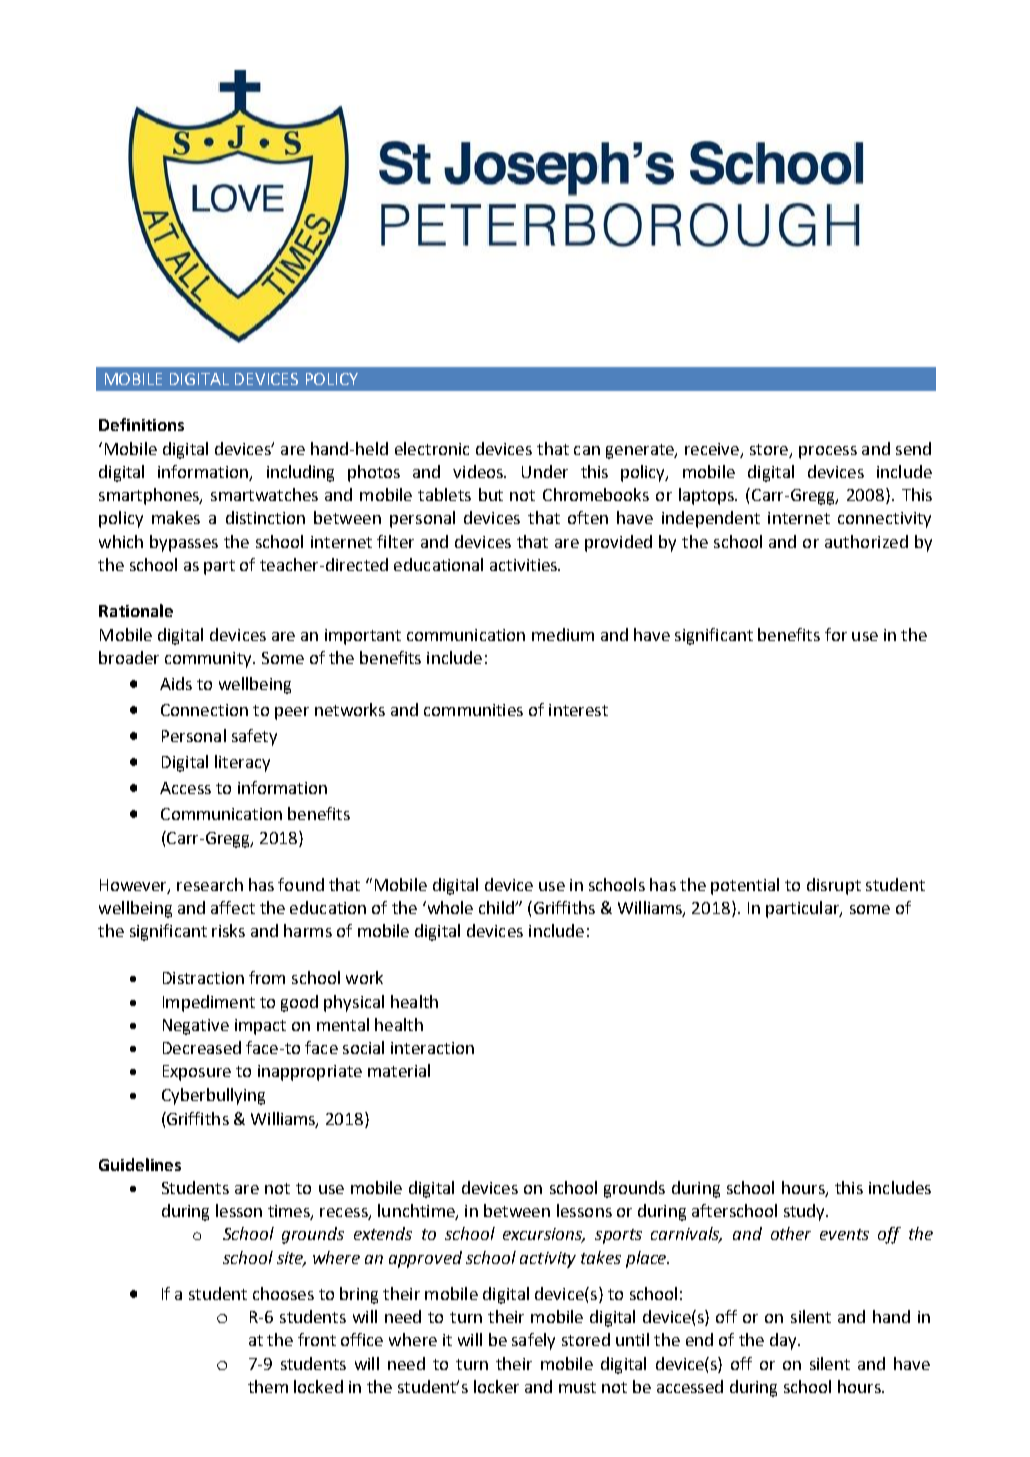 This screenshot has width=1030, height=1457. I want to click on disrupt, so click(834, 886).
